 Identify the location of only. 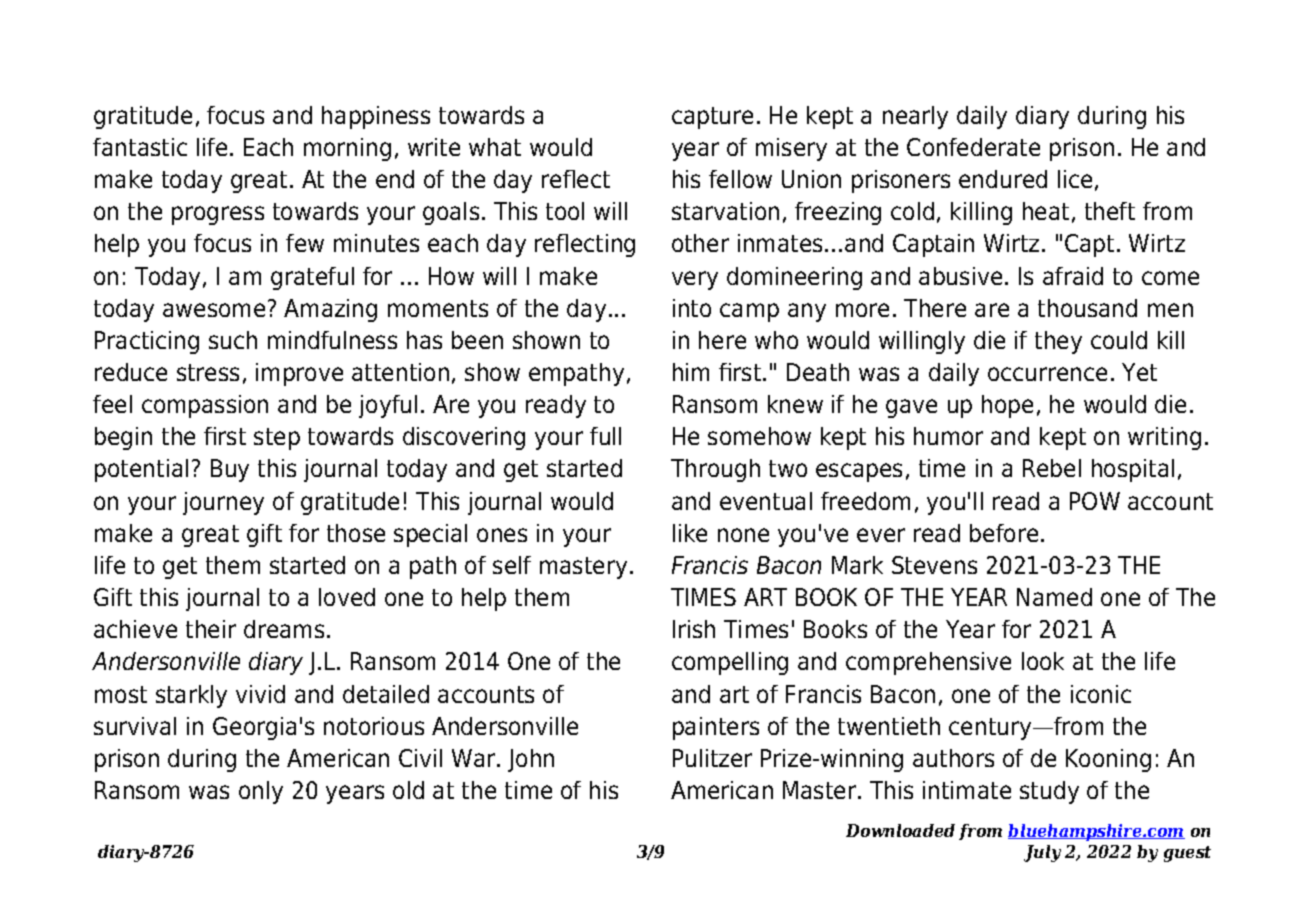
(261, 792).
